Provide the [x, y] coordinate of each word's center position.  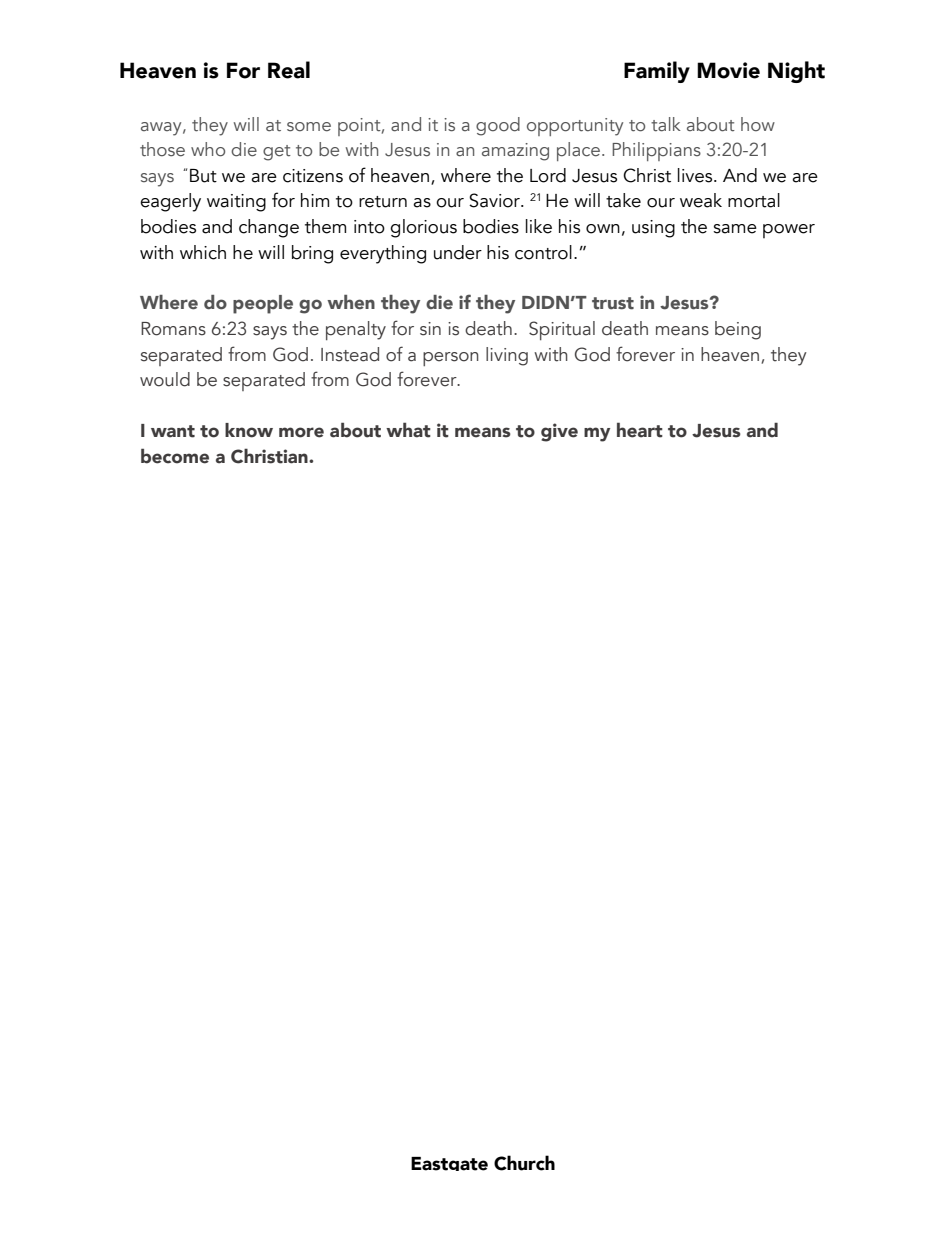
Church [524, 1163]
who [208, 149]
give [559, 432]
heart [640, 430]
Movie [728, 70]
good [498, 126]
